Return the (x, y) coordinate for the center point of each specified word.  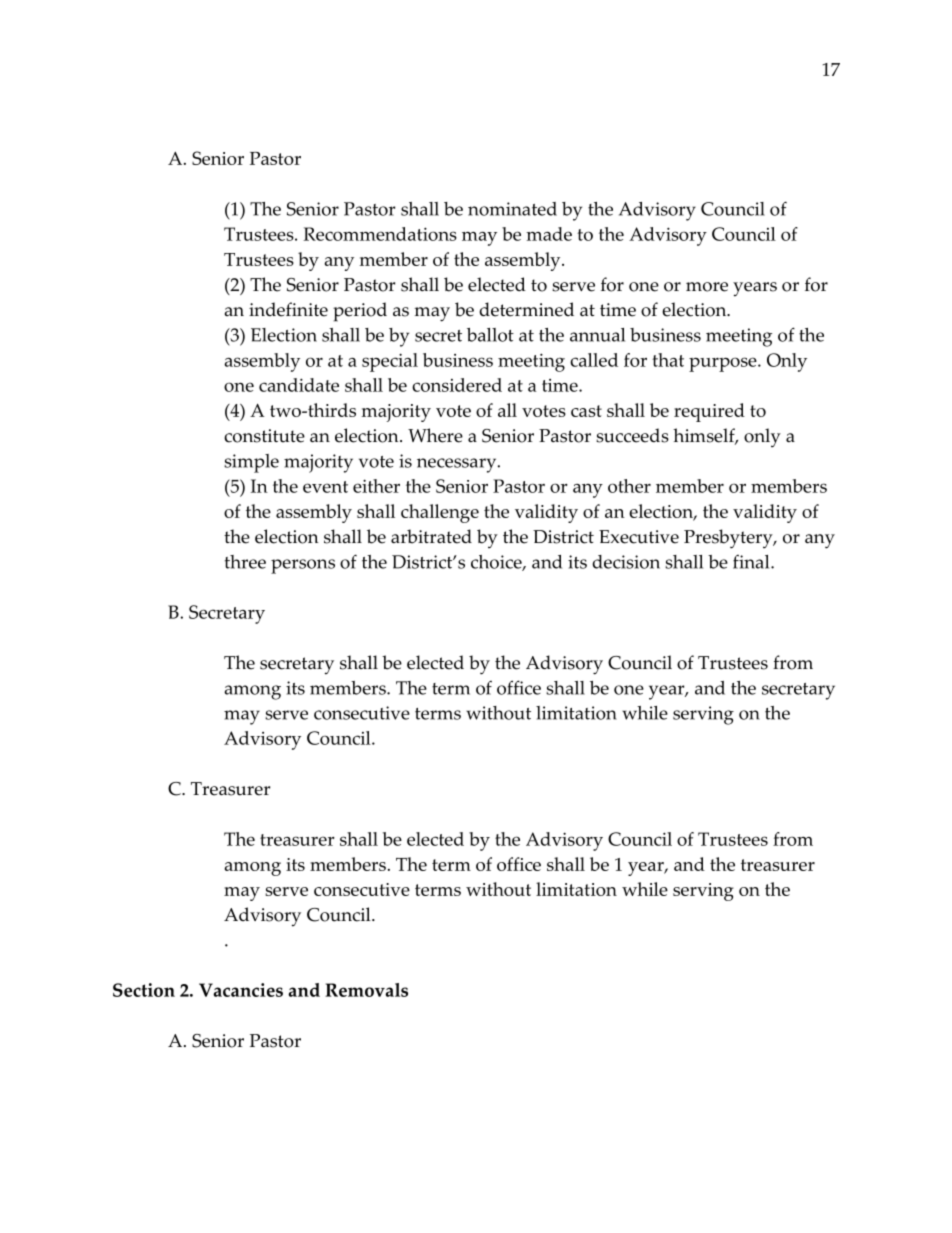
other (629, 486)
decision (626, 562)
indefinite (288, 309)
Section (144, 990)
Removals (366, 990)
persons (303, 566)
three (245, 562)
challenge (440, 513)
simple (251, 463)
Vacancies (241, 990)
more (707, 287)
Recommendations (380, 234)
